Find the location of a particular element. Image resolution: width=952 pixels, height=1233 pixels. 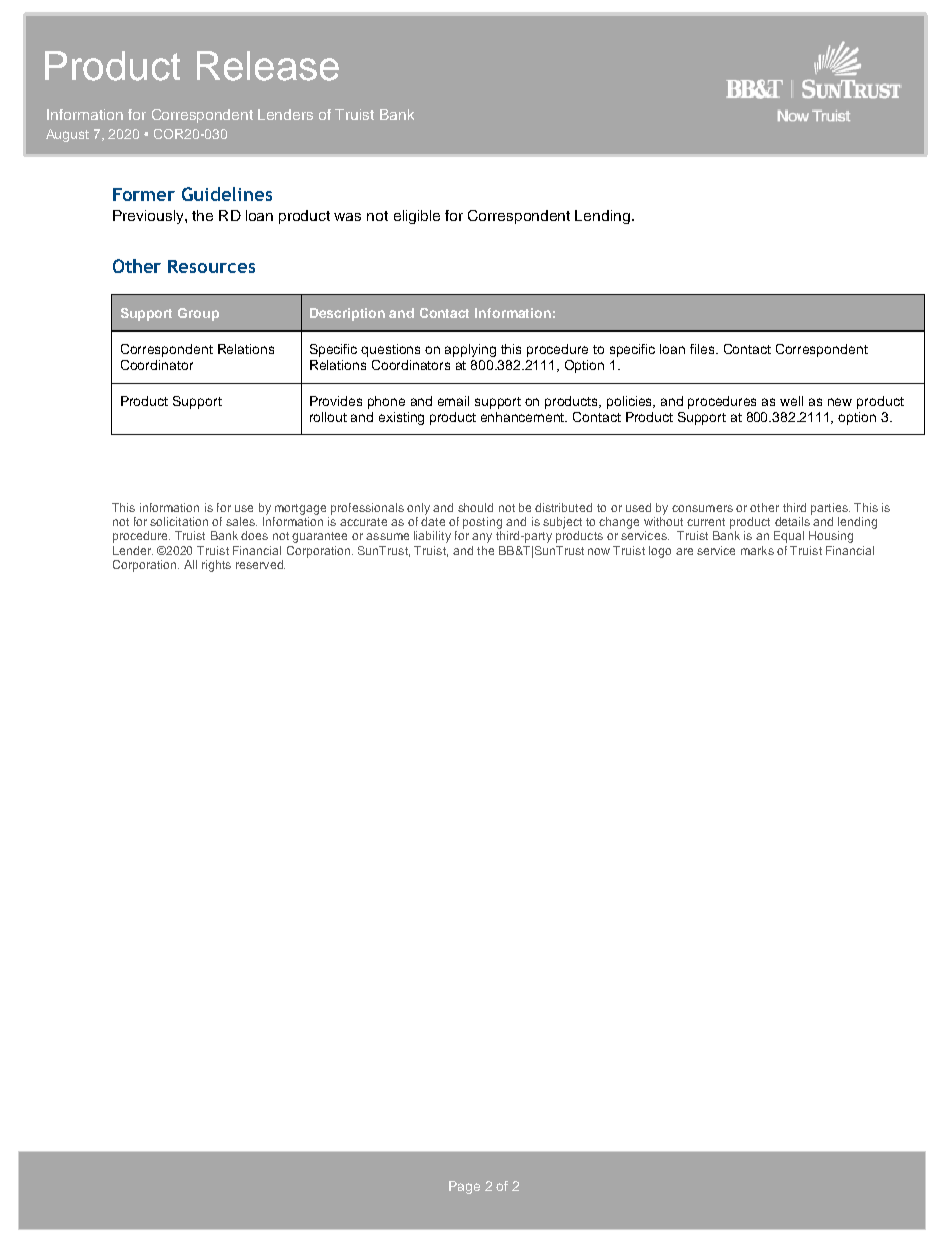

liability is located at coordinates (432, 537).
